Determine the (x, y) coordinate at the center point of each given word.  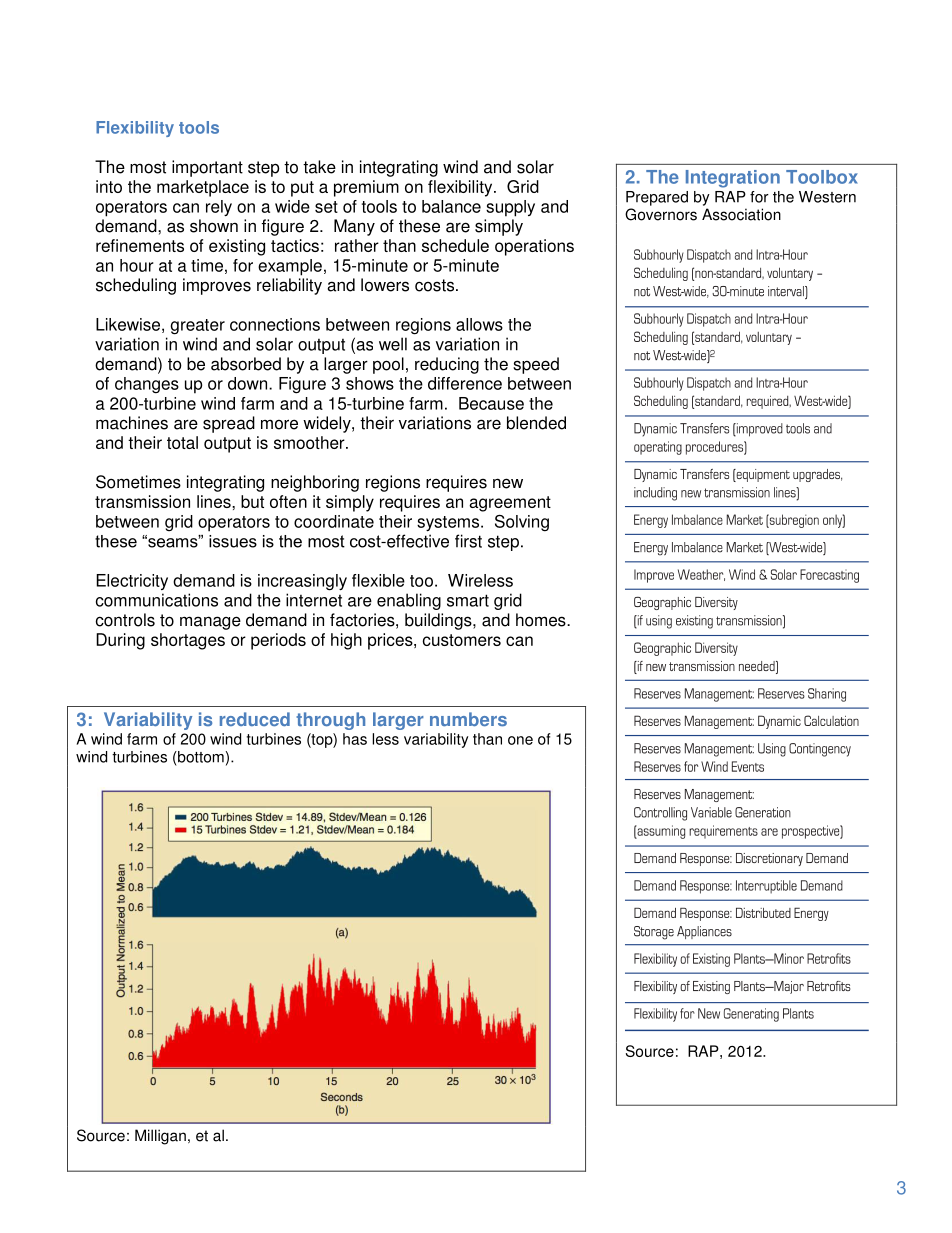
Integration (733, 179)
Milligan (160, 1137)
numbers (468, 719)
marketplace (203, 188)
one (520, 740)
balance (451, 206)
